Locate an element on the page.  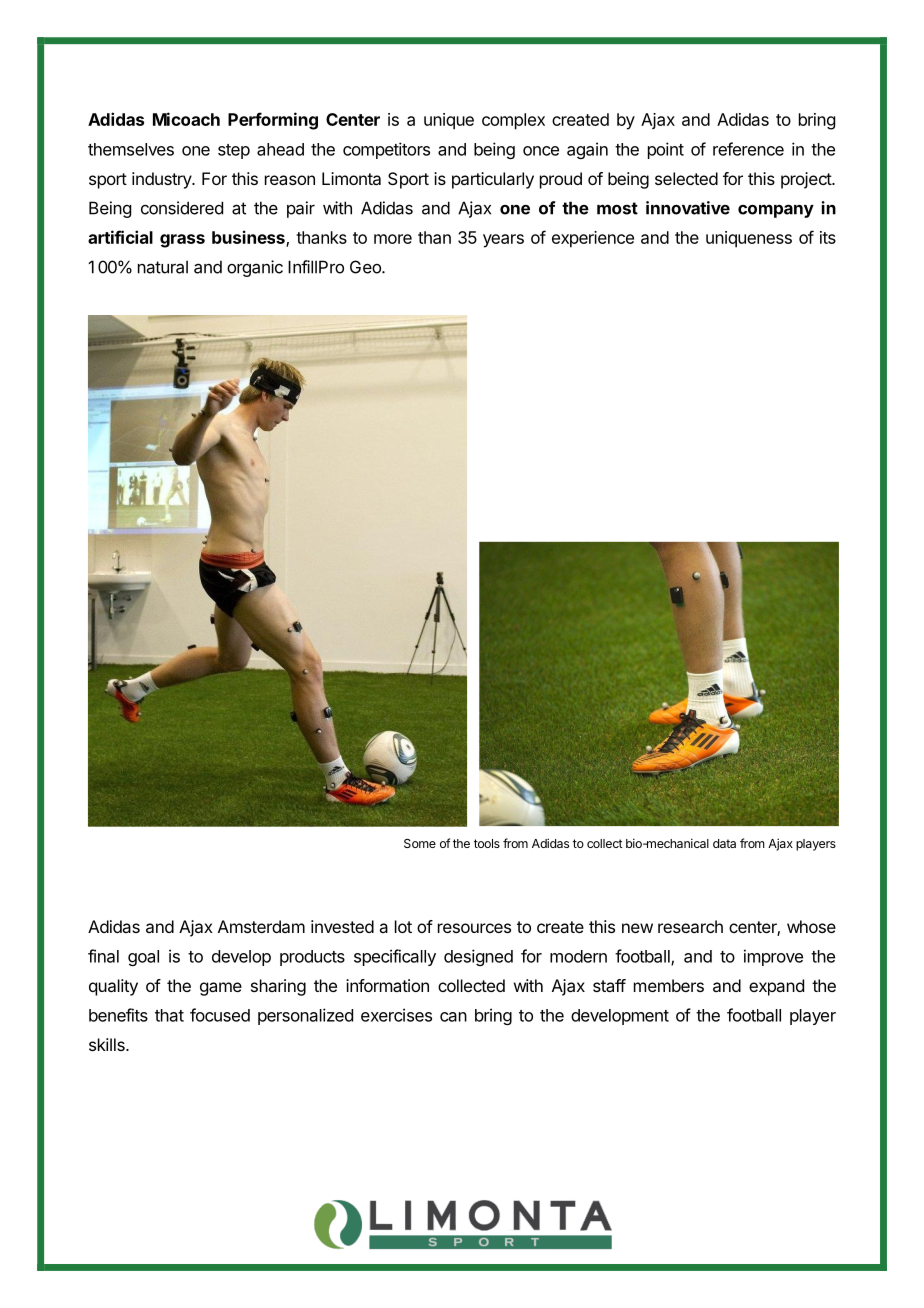
that is located at coordinates (169, 1015).
